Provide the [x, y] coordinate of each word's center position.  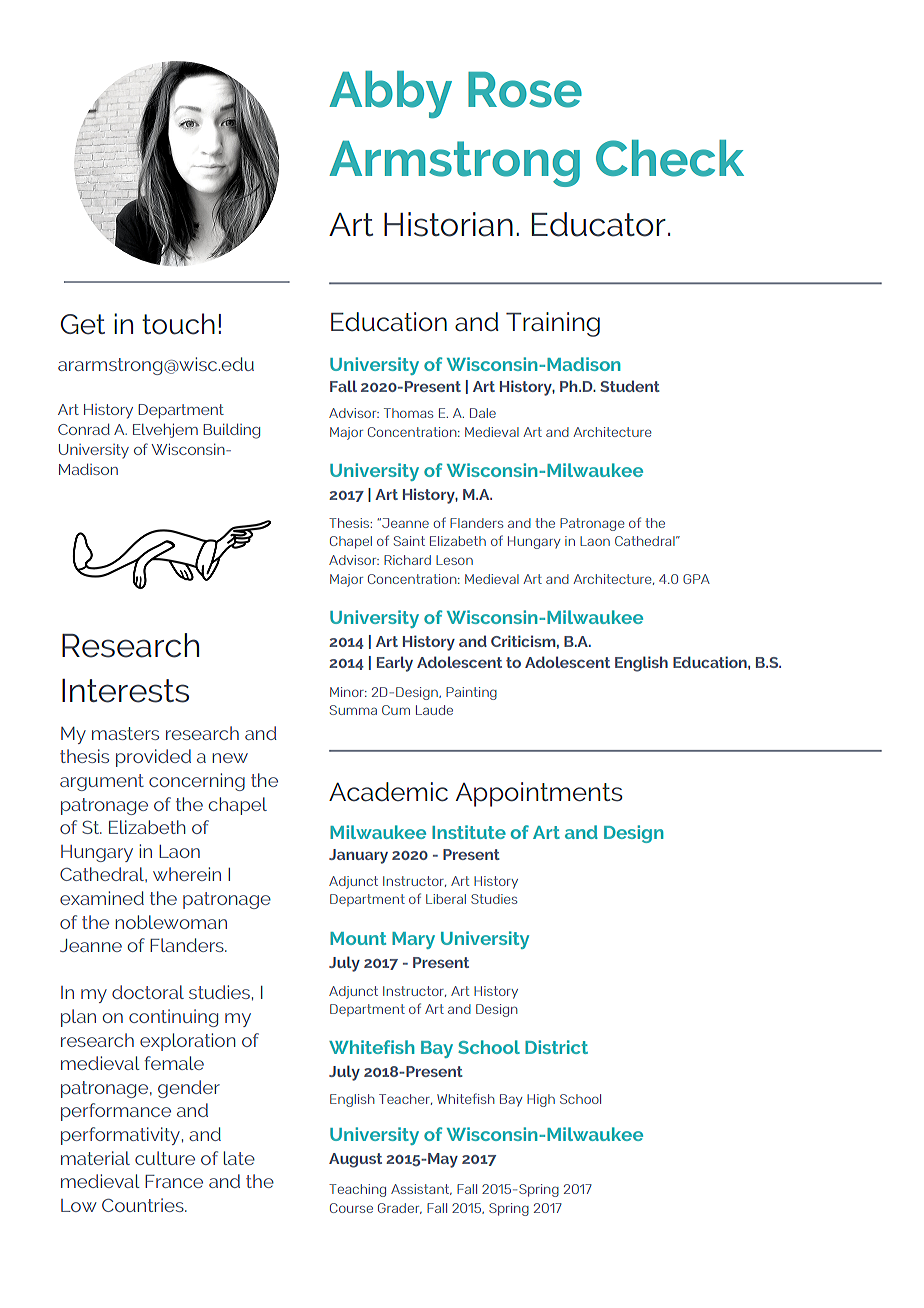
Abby [390, 95]
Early [395, 664]
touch [178, 324]
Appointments [539, 794]
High [541, 1100]
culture [165, 1158]
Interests [125, 691]
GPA [696, 579]
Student [630, 386]
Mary [413, 940]
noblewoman [171, 922]
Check [670, 158]
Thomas [408, 413]
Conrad [84, 429]
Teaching [357, 1190]
